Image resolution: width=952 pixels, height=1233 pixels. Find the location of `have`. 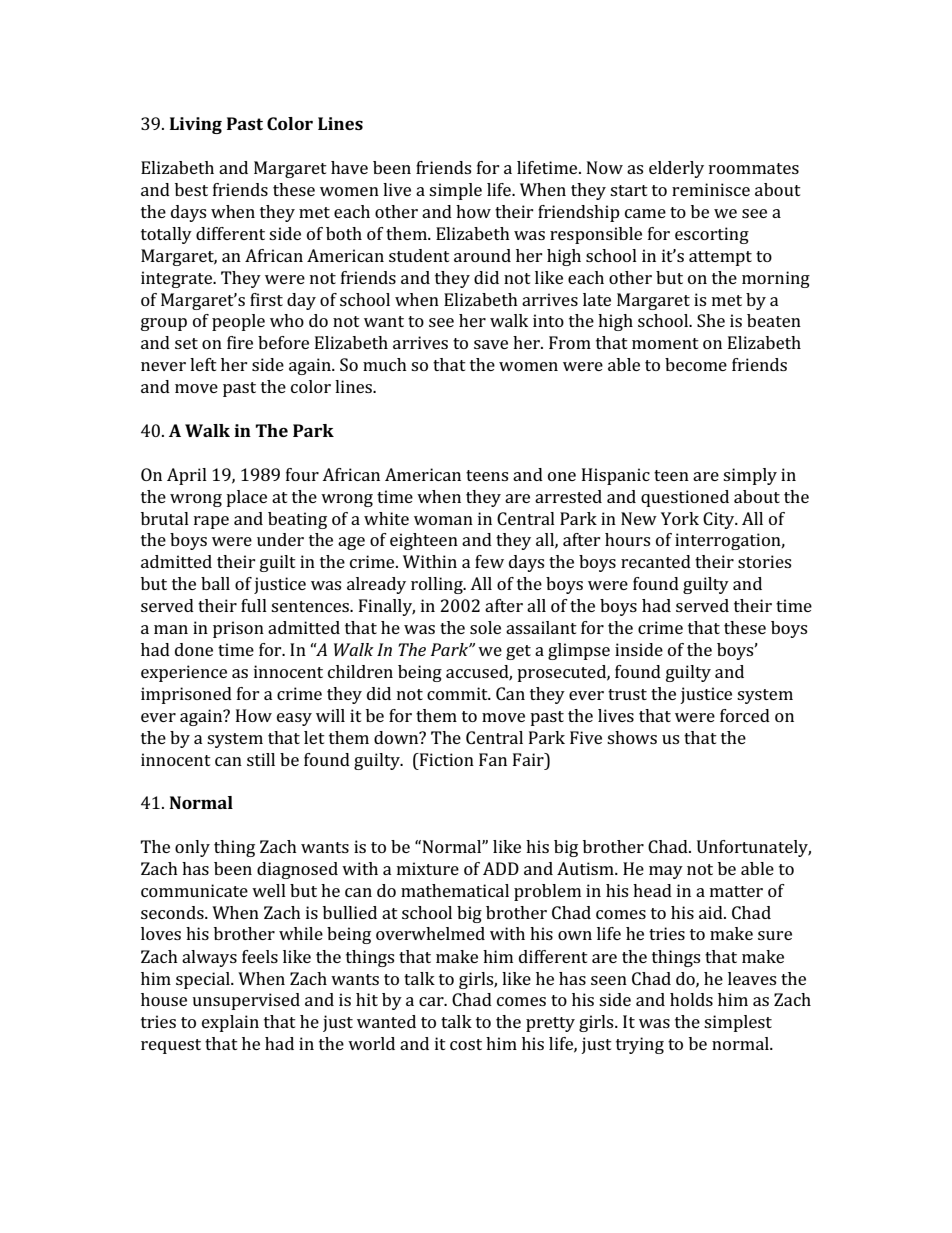

have is located at coordinates (349, 167).
